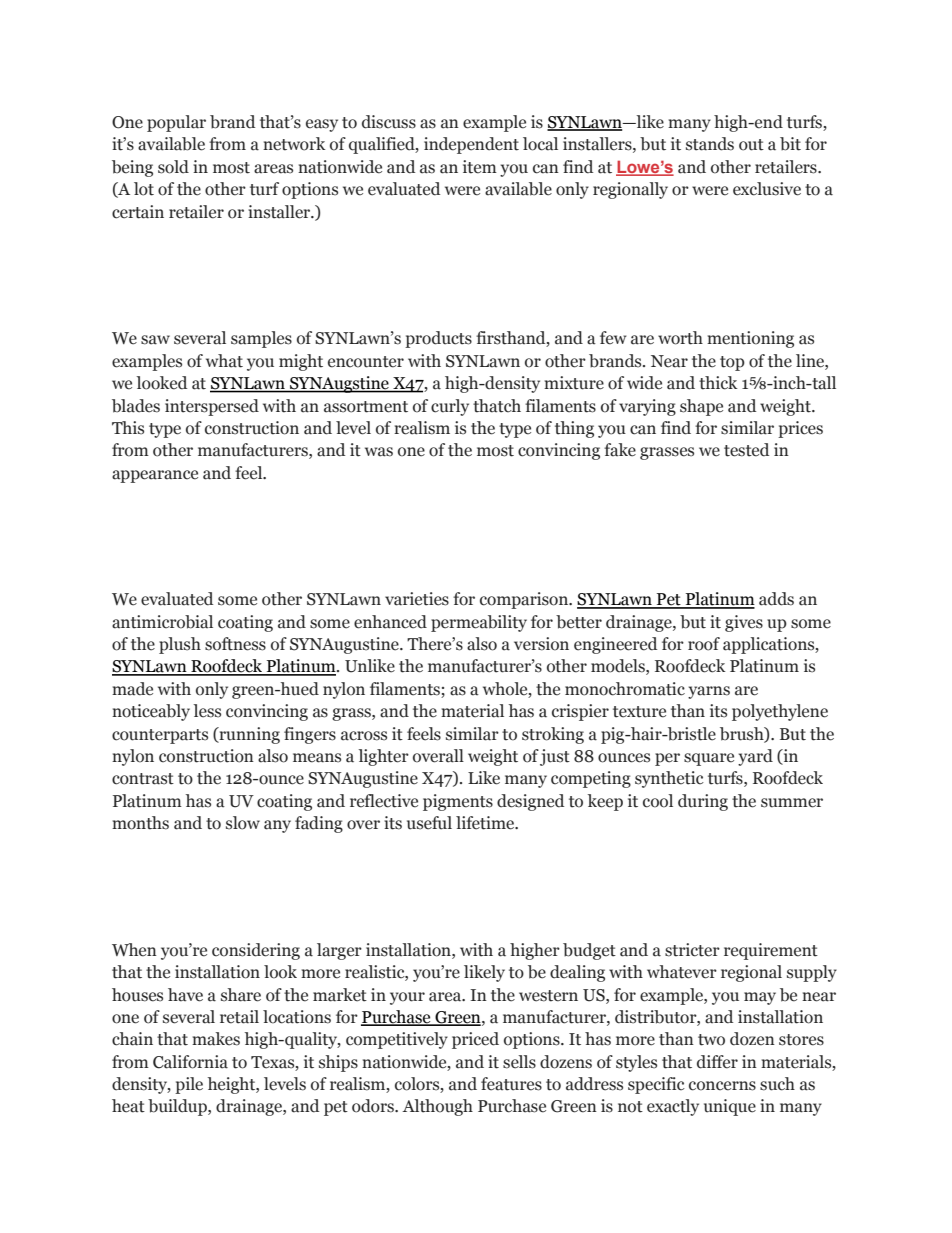  What do you see at coordinates (189, 1085) in the screenshot?
I see `pile` at bounding box center [189, 1085].
